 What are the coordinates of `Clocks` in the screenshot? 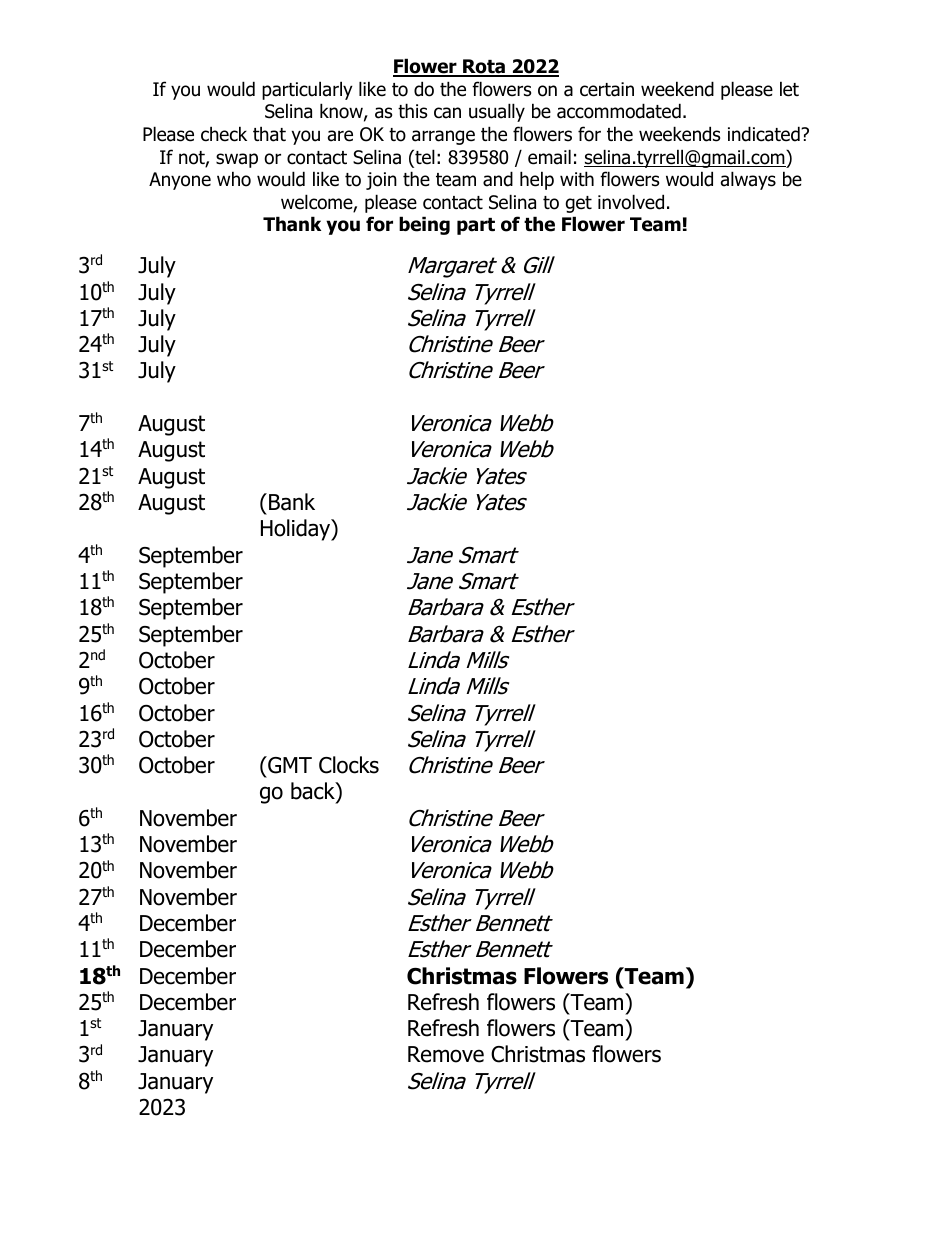 It's located at (349, 765).
